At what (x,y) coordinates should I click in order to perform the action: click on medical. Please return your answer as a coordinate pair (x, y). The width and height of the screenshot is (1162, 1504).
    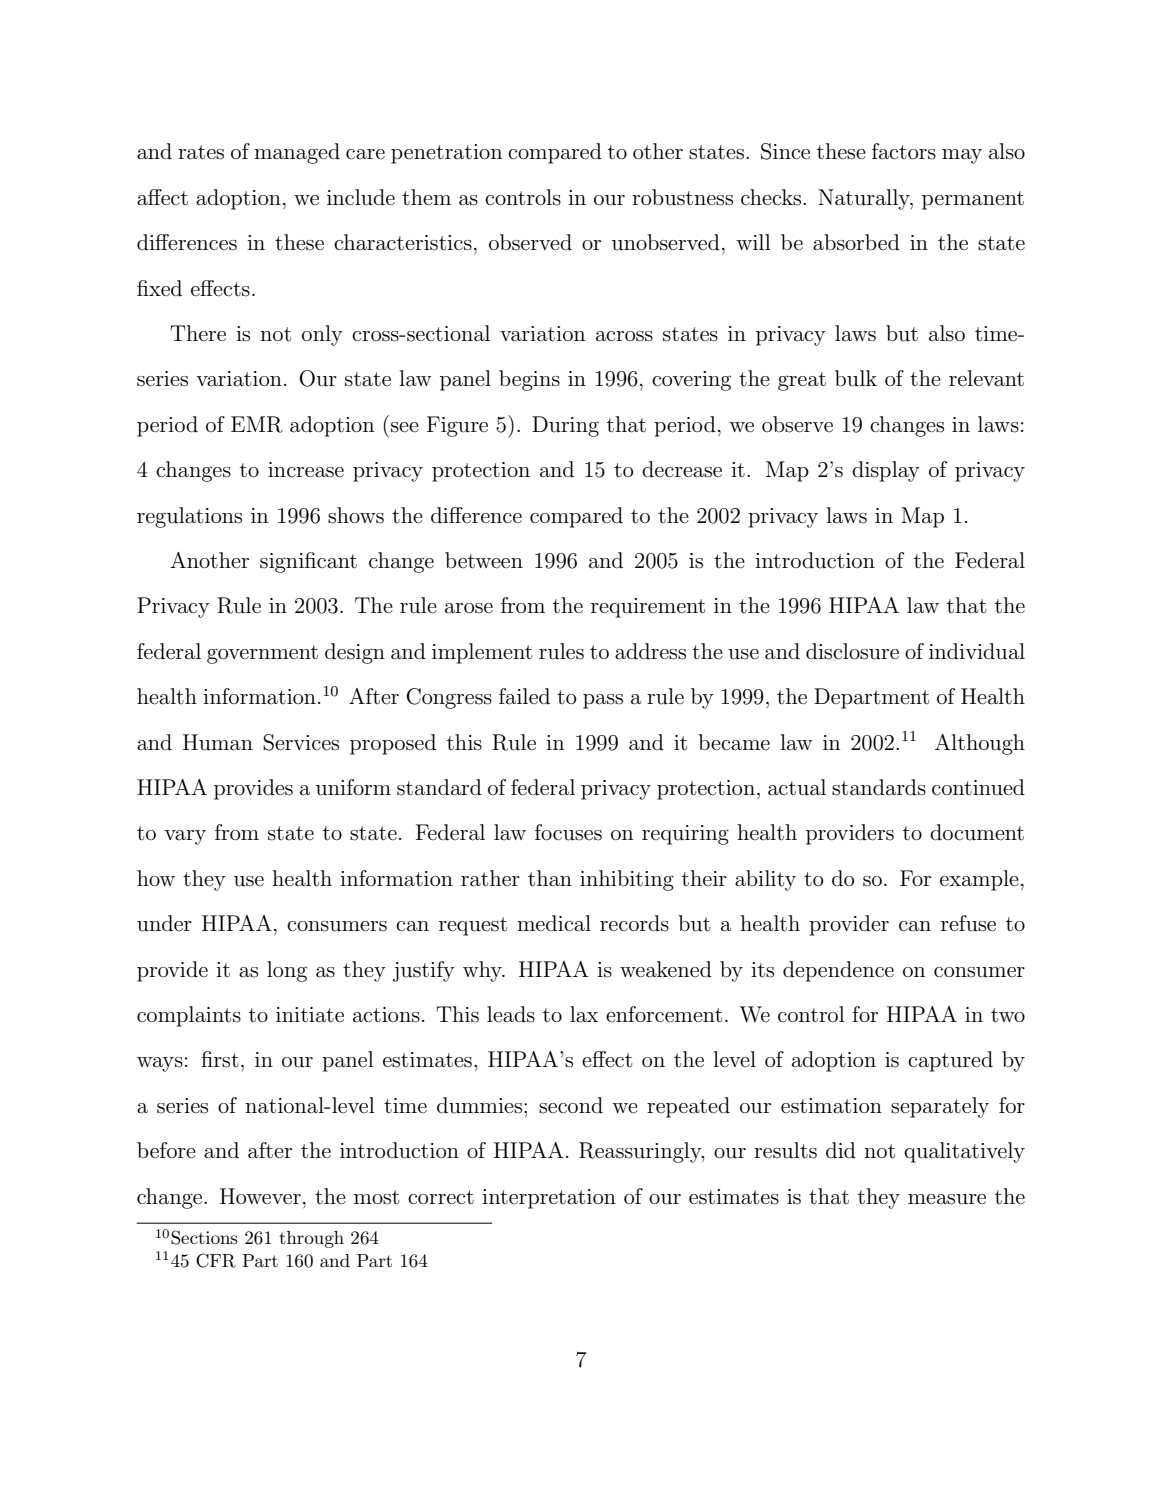
    Looking at the image, I should click on (554, 923).
